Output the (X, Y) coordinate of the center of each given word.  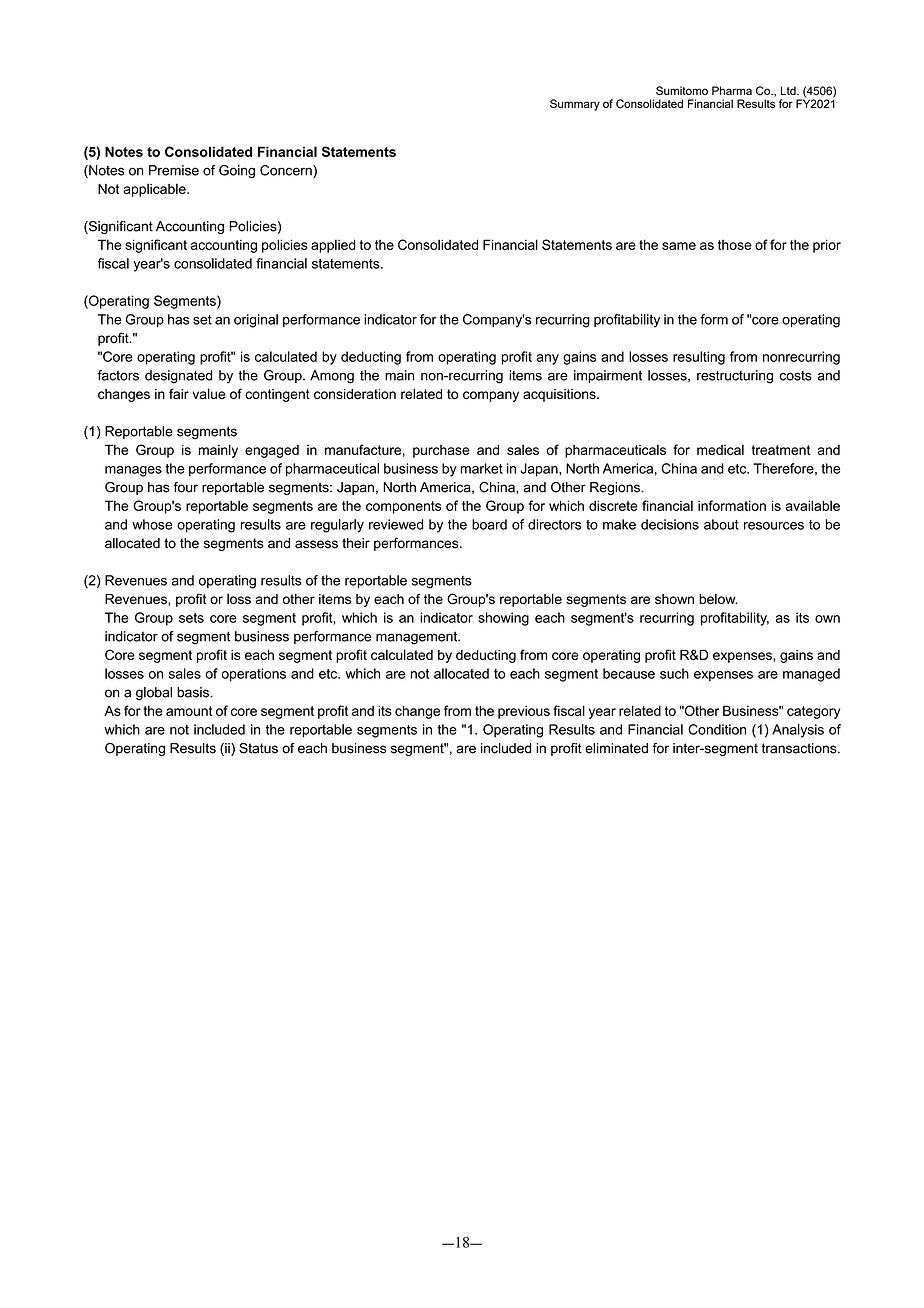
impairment (608, 376)
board (489, 524)
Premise (174, 170)
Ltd (789, 90)
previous (524, 712)
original (256, 321)
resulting (699, 358)
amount (189, 711)
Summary (575, 105)
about (721, 524)
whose (152, 524)
